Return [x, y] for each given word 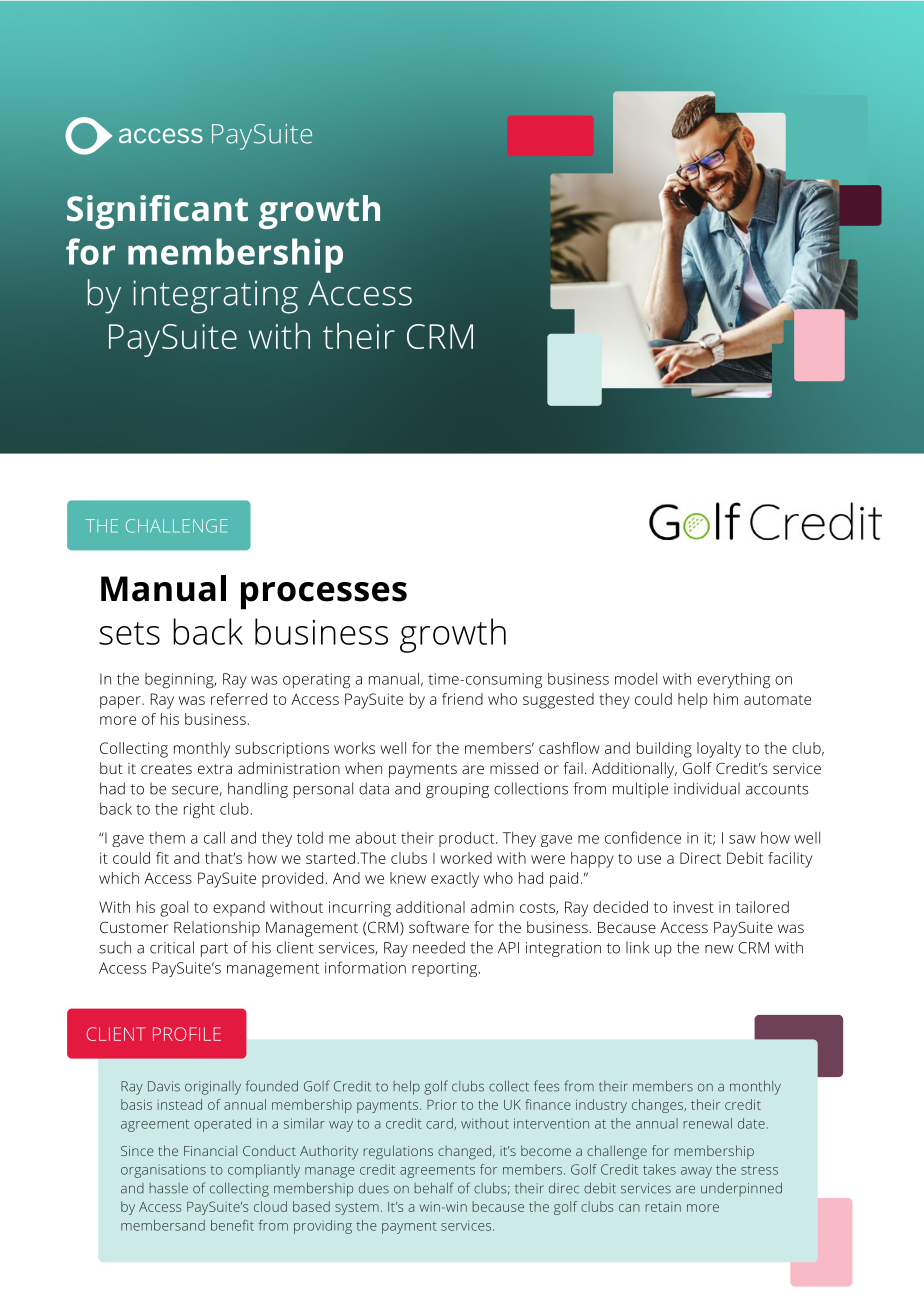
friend [462, 699]
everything [733, 681]
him [726, 699]
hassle [169, 1188]
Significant [157, 212]
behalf [434, 1188]
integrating [215, 297]
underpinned [741, 1189]
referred [239, 699]
